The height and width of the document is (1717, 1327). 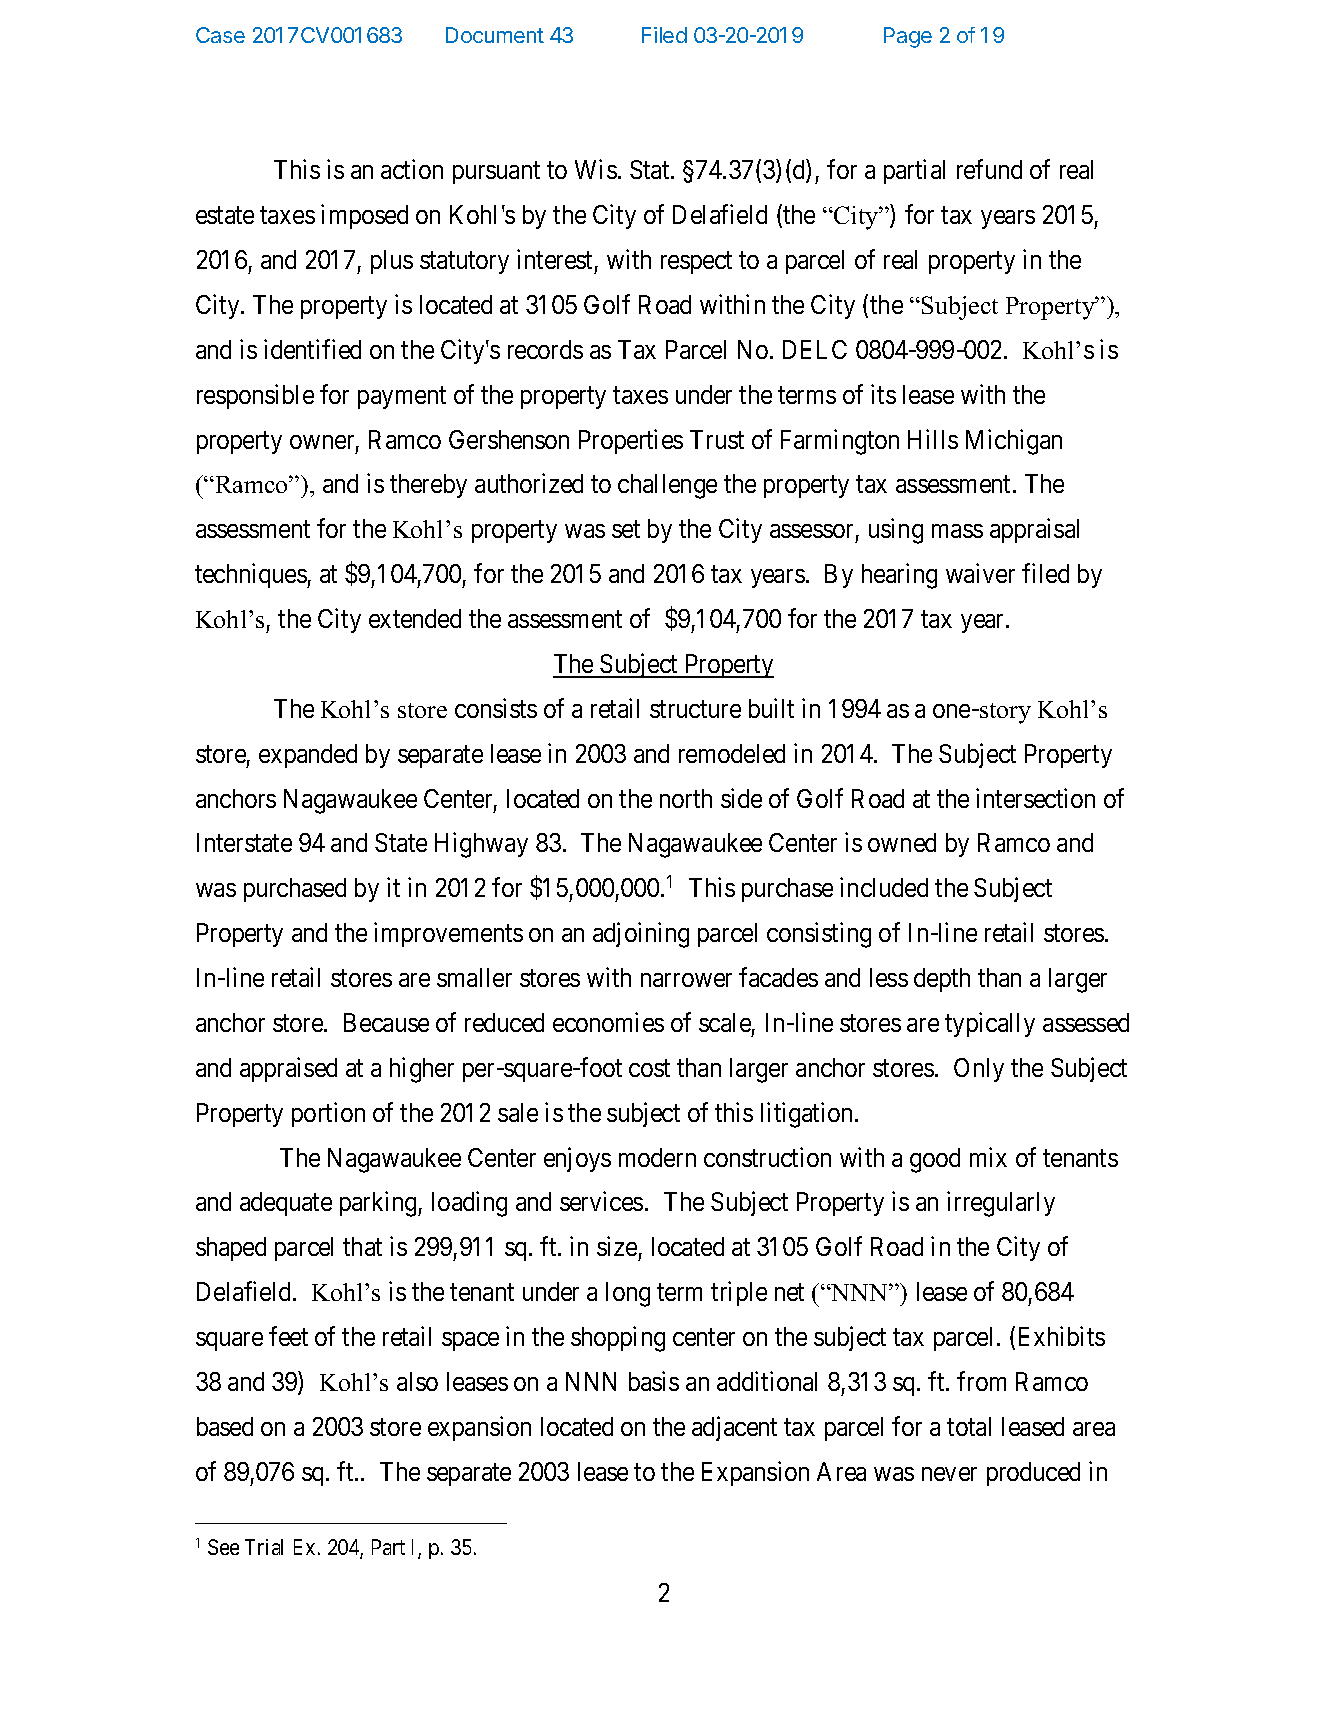 I want to click on Properties, so click(x=631, y=441).
